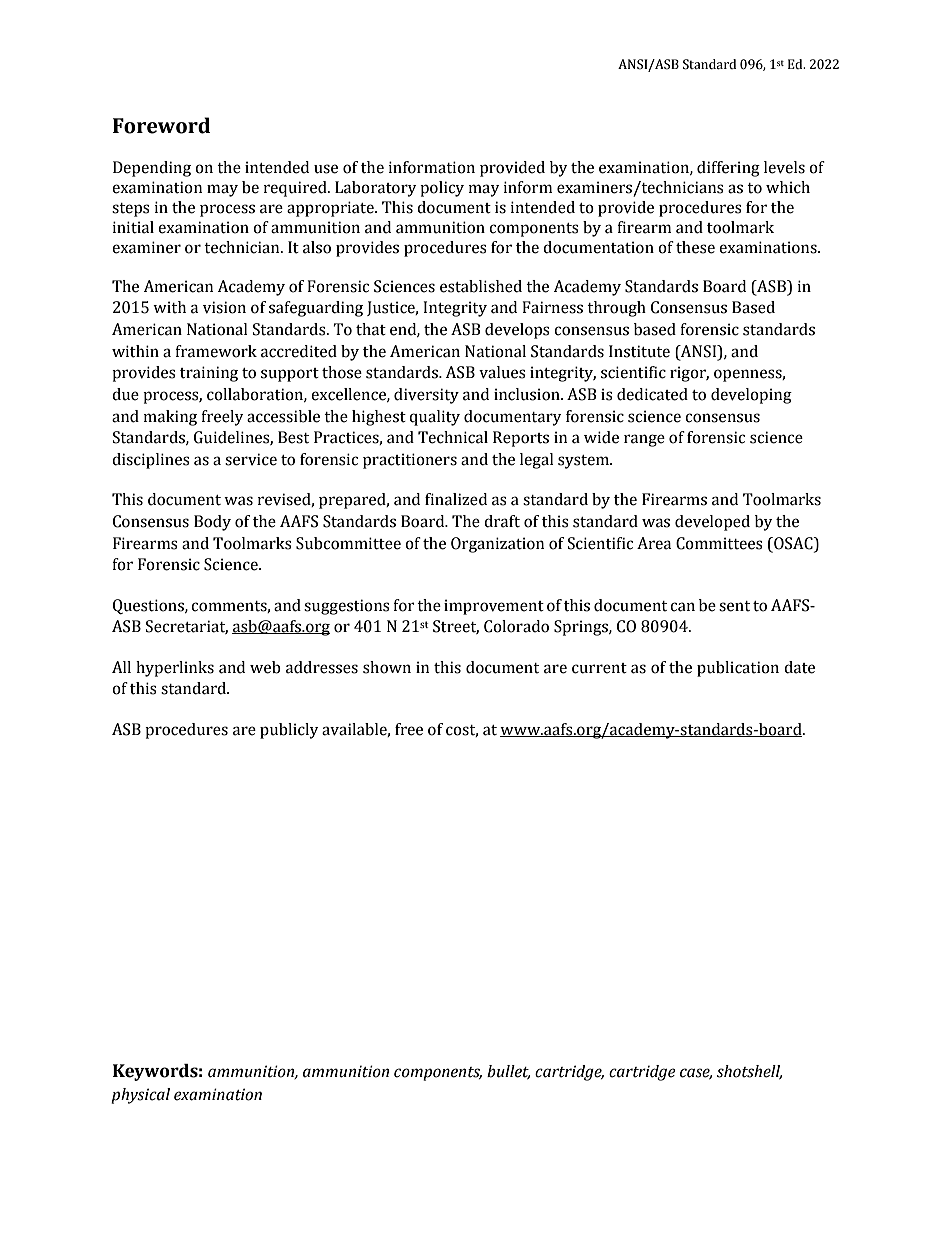 This screenshot has height=1233, width=952. I want to click on hyperlinks, so click(175, 669).
